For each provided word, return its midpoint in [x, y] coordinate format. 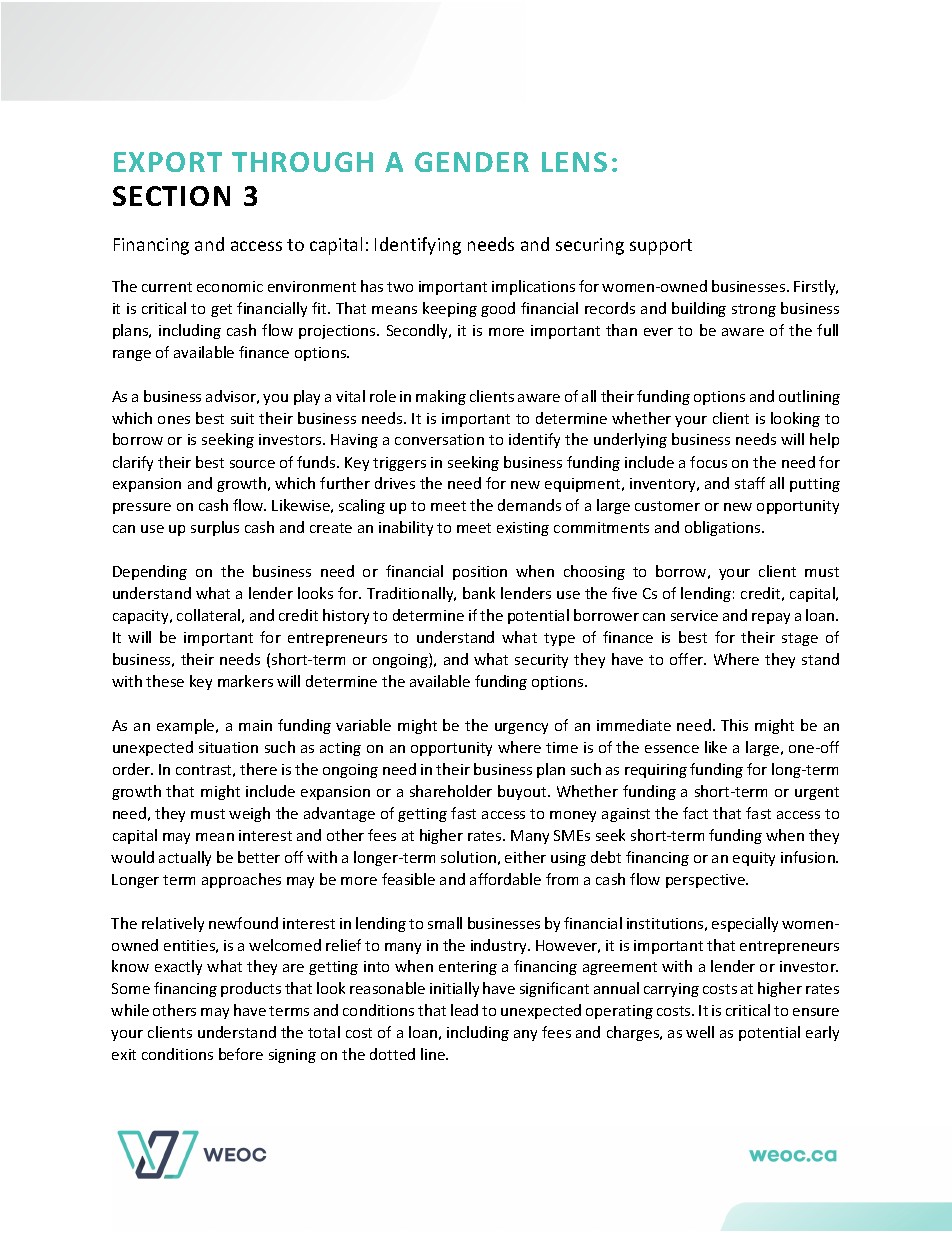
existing [523, 529]
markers [245, 681]
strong [754, 310]
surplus [215, 528]
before [241, 1054]
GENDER [472, 162]
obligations [724, 528]
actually [185, 858]
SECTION [171, 196]
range [132, 355]
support [661, 247]
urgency [521, 728]
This [734, 725]
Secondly [419, 331]
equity [754, 859]
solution [468, 857]
